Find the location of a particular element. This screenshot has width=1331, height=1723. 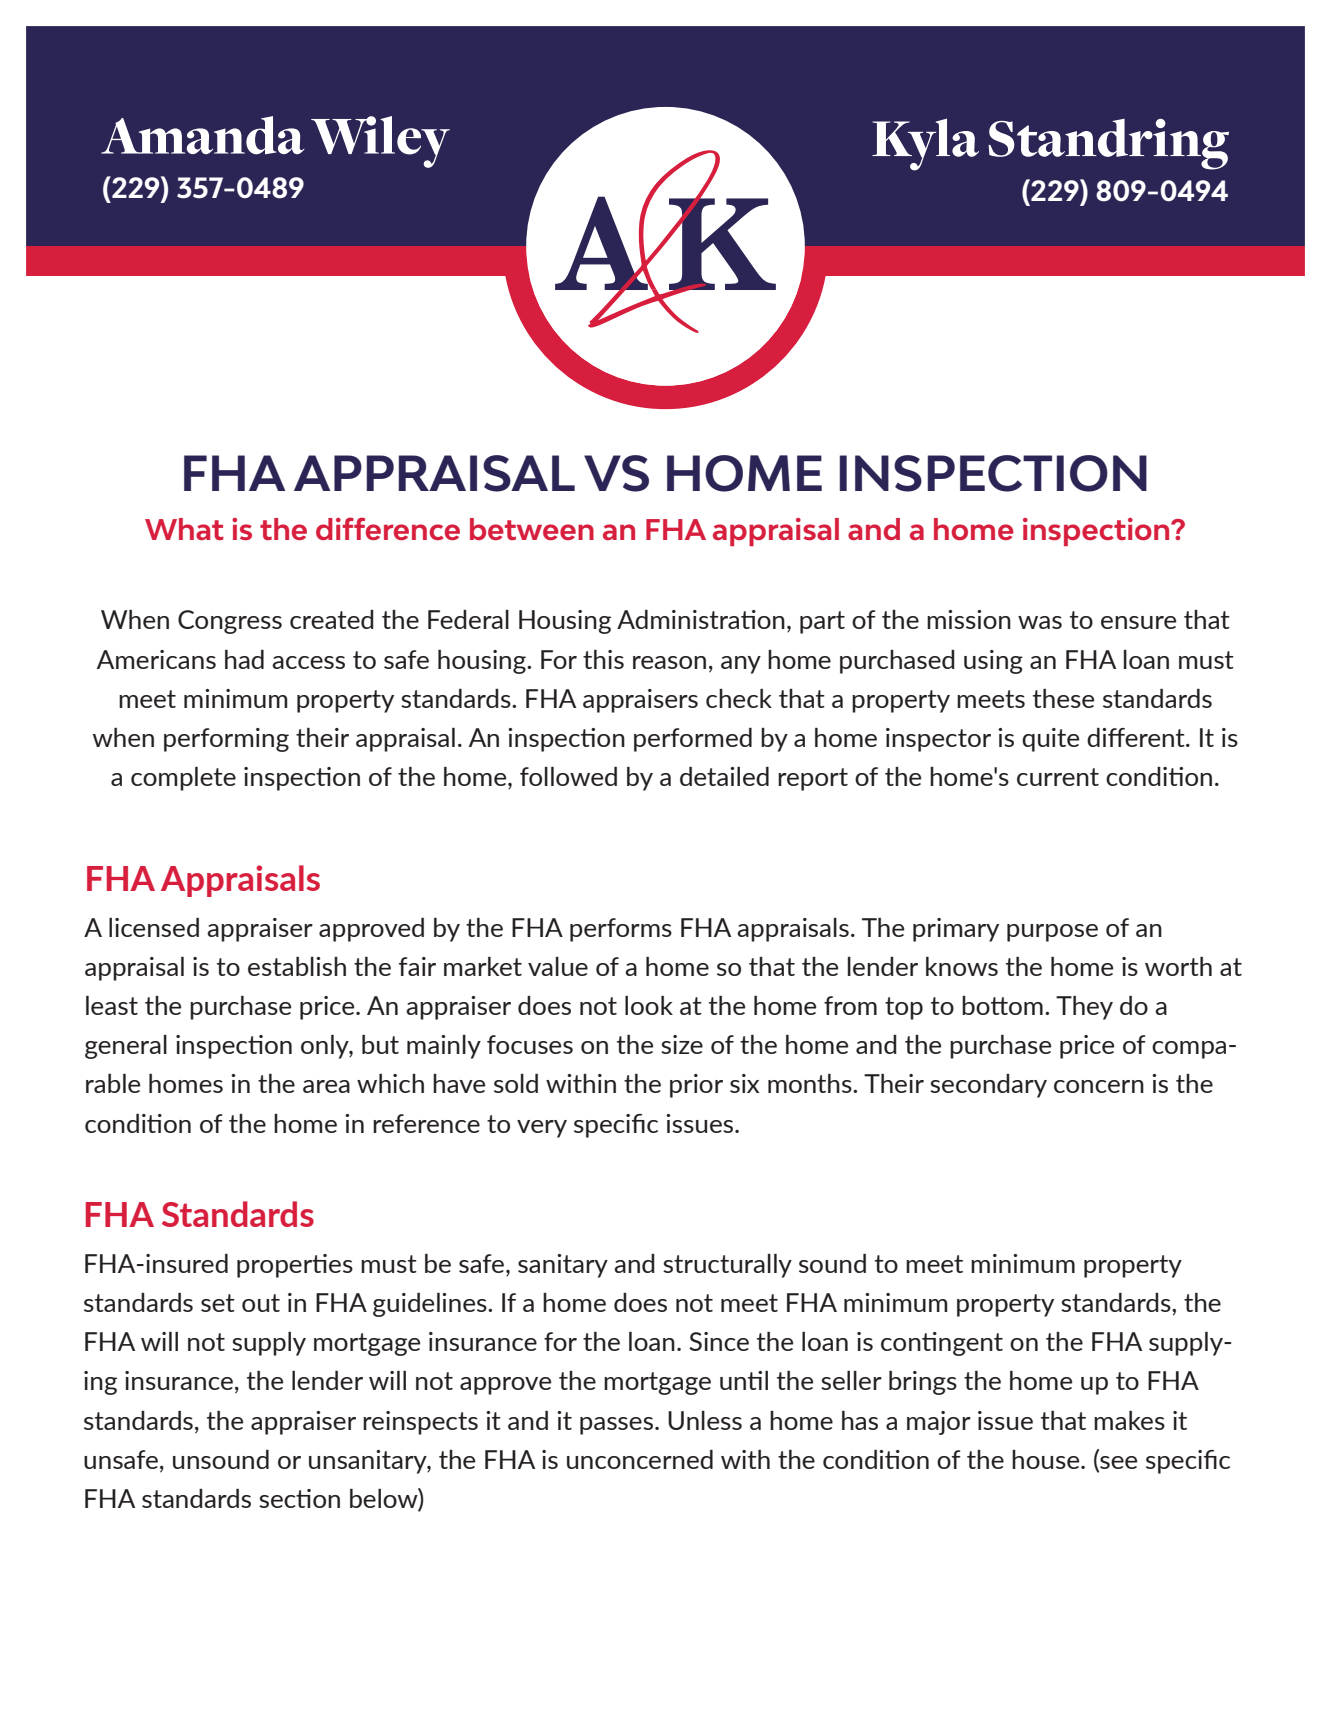

Wiley is located at coordinates (380, 142).
